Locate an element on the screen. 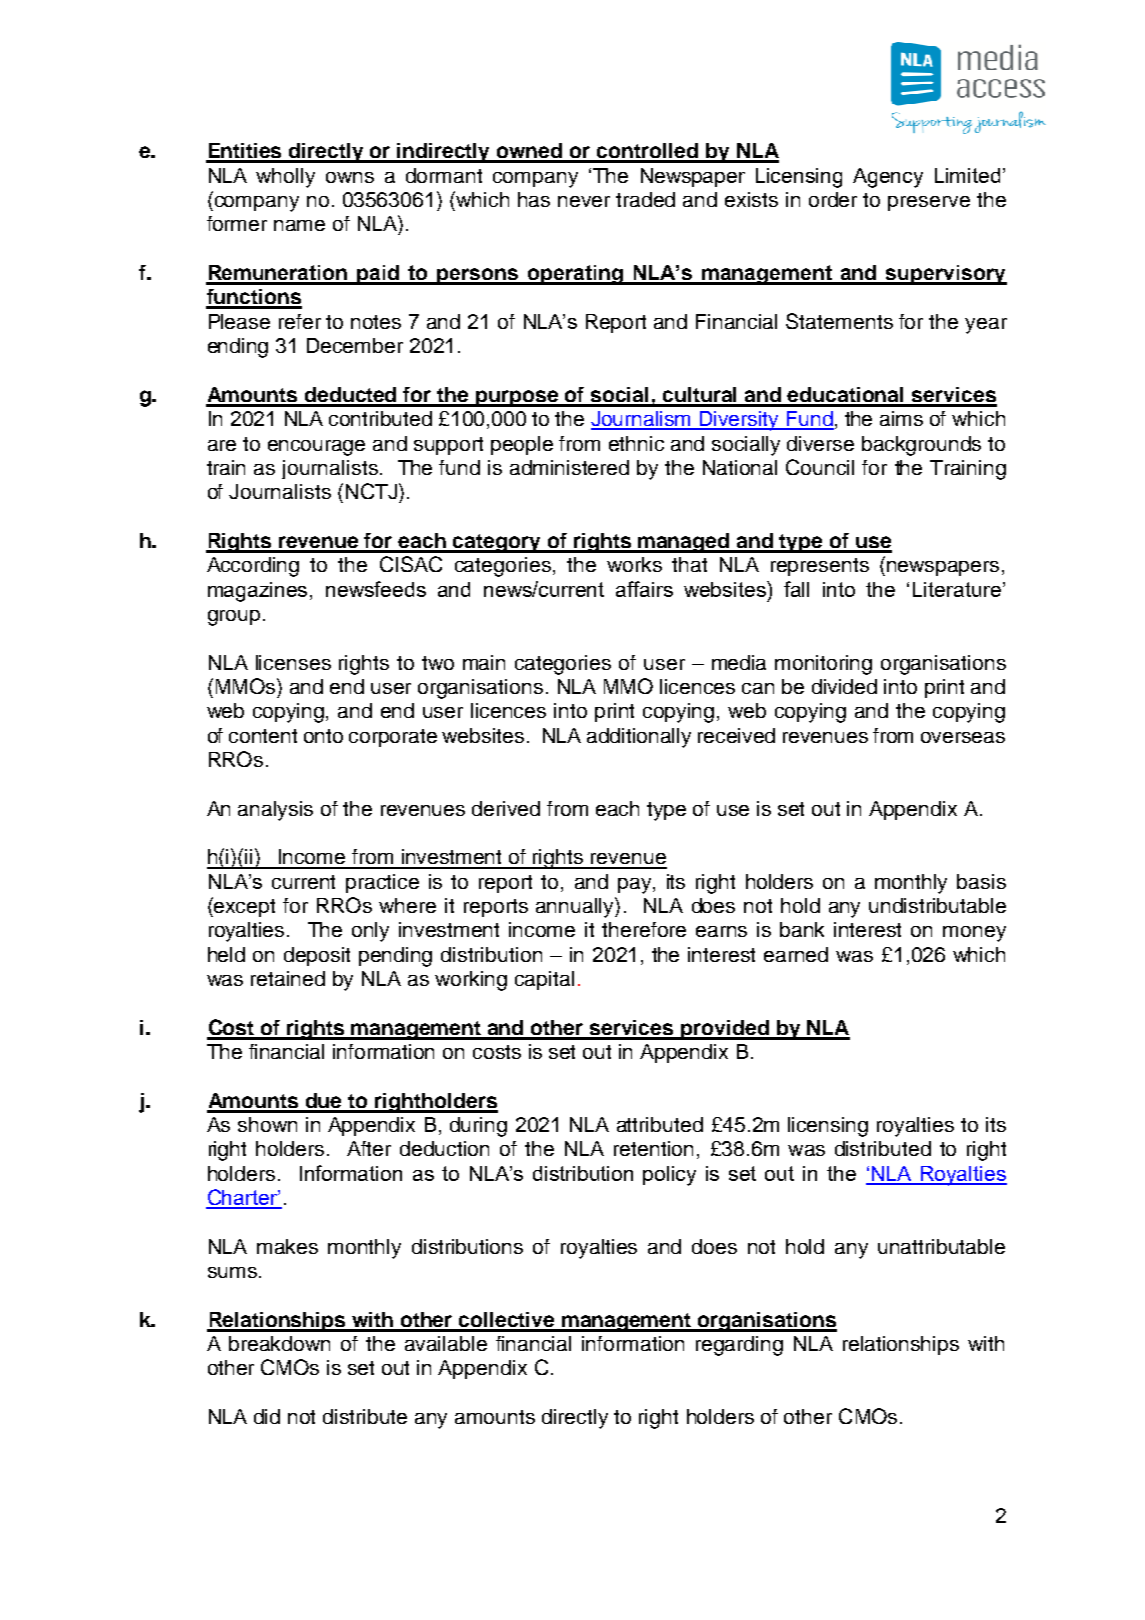  additionally is located at coordinates (639, 738).
